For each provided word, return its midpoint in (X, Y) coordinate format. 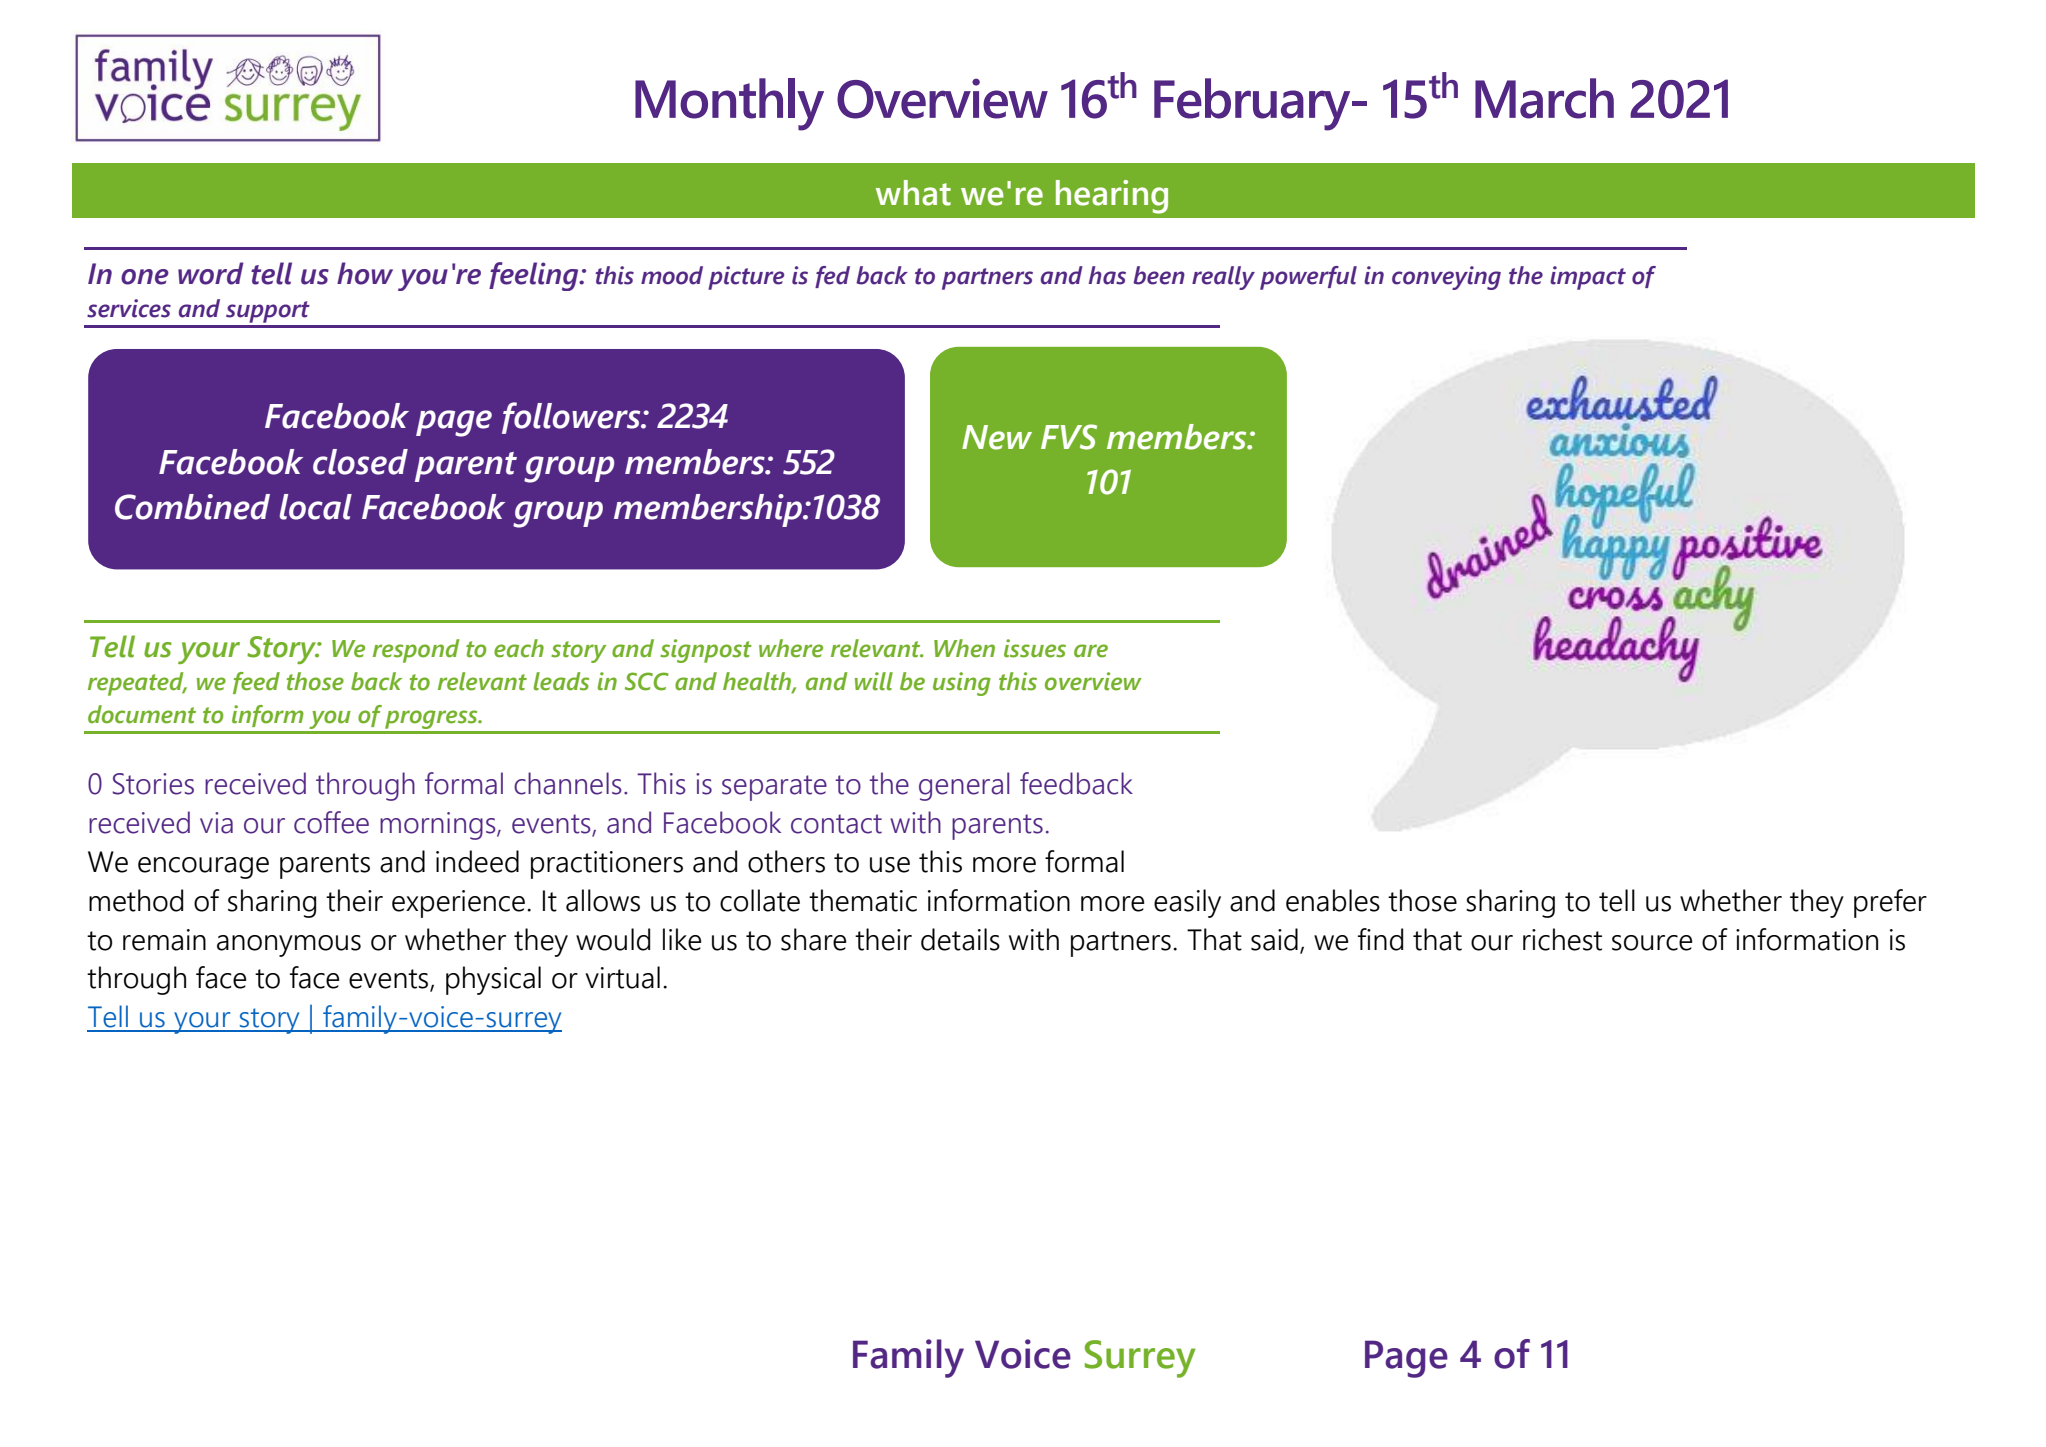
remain (164, 940)
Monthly (729, 104)
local (316, 507)
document (142, 714)
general (964, 786)
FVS (1069, 437)
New (997, 437)
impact (1588, 278)
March (1544, 98)
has (1107, 275)
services (129, 308)
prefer (1890, 903)
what (913, 193)
